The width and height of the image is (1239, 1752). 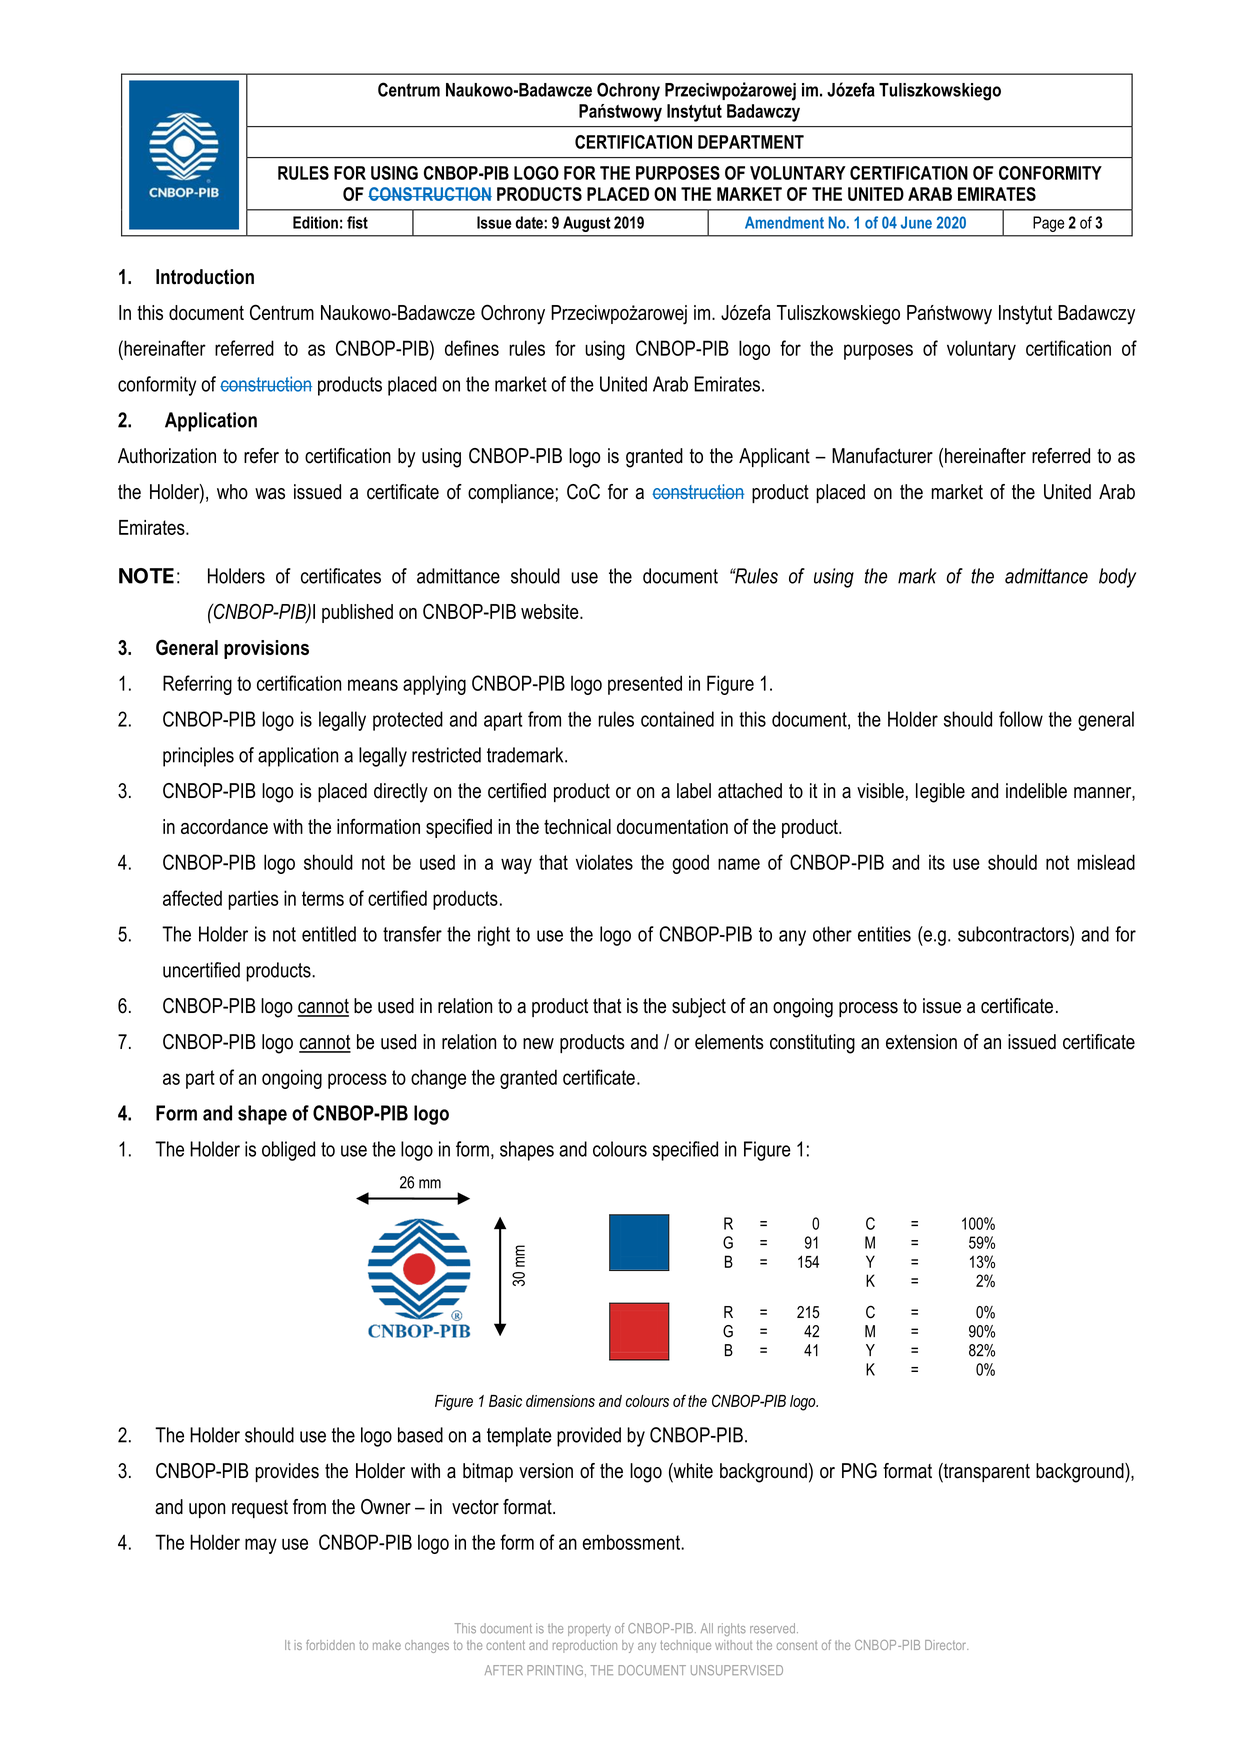 What do you see at coordinates (699, 1008) in the image?
I see `subject` at bounding box center [699, 1008].
